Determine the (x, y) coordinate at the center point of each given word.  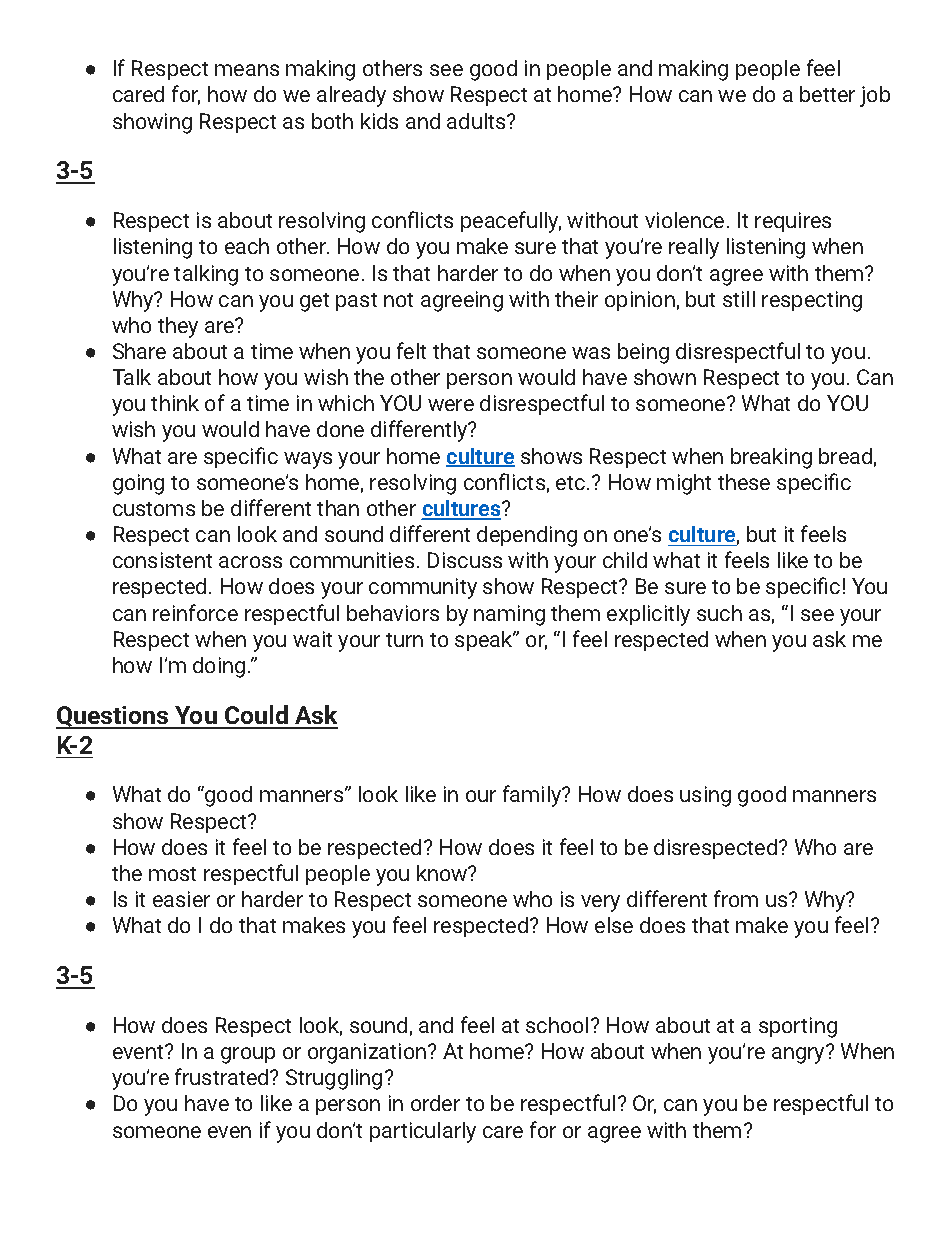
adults (477, 121)
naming (509, 615)
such (719, 613)
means (247, 70)
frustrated (223, 1076)
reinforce (195, 612)
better (827, 94)
